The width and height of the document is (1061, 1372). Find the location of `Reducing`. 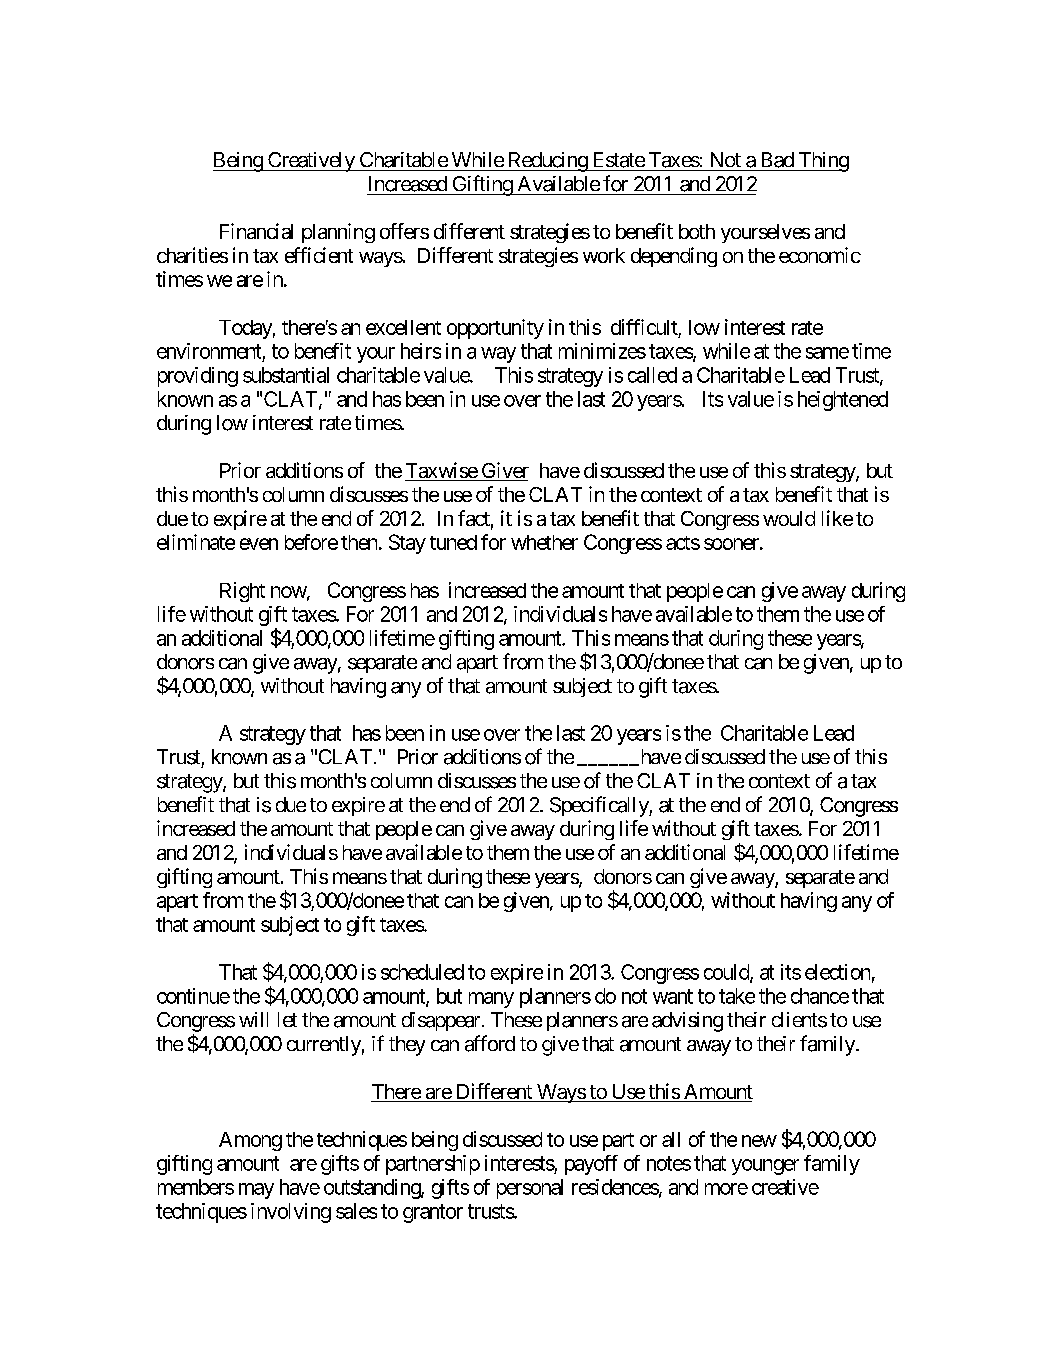

Reducing is located at coordinates (547, 162).
